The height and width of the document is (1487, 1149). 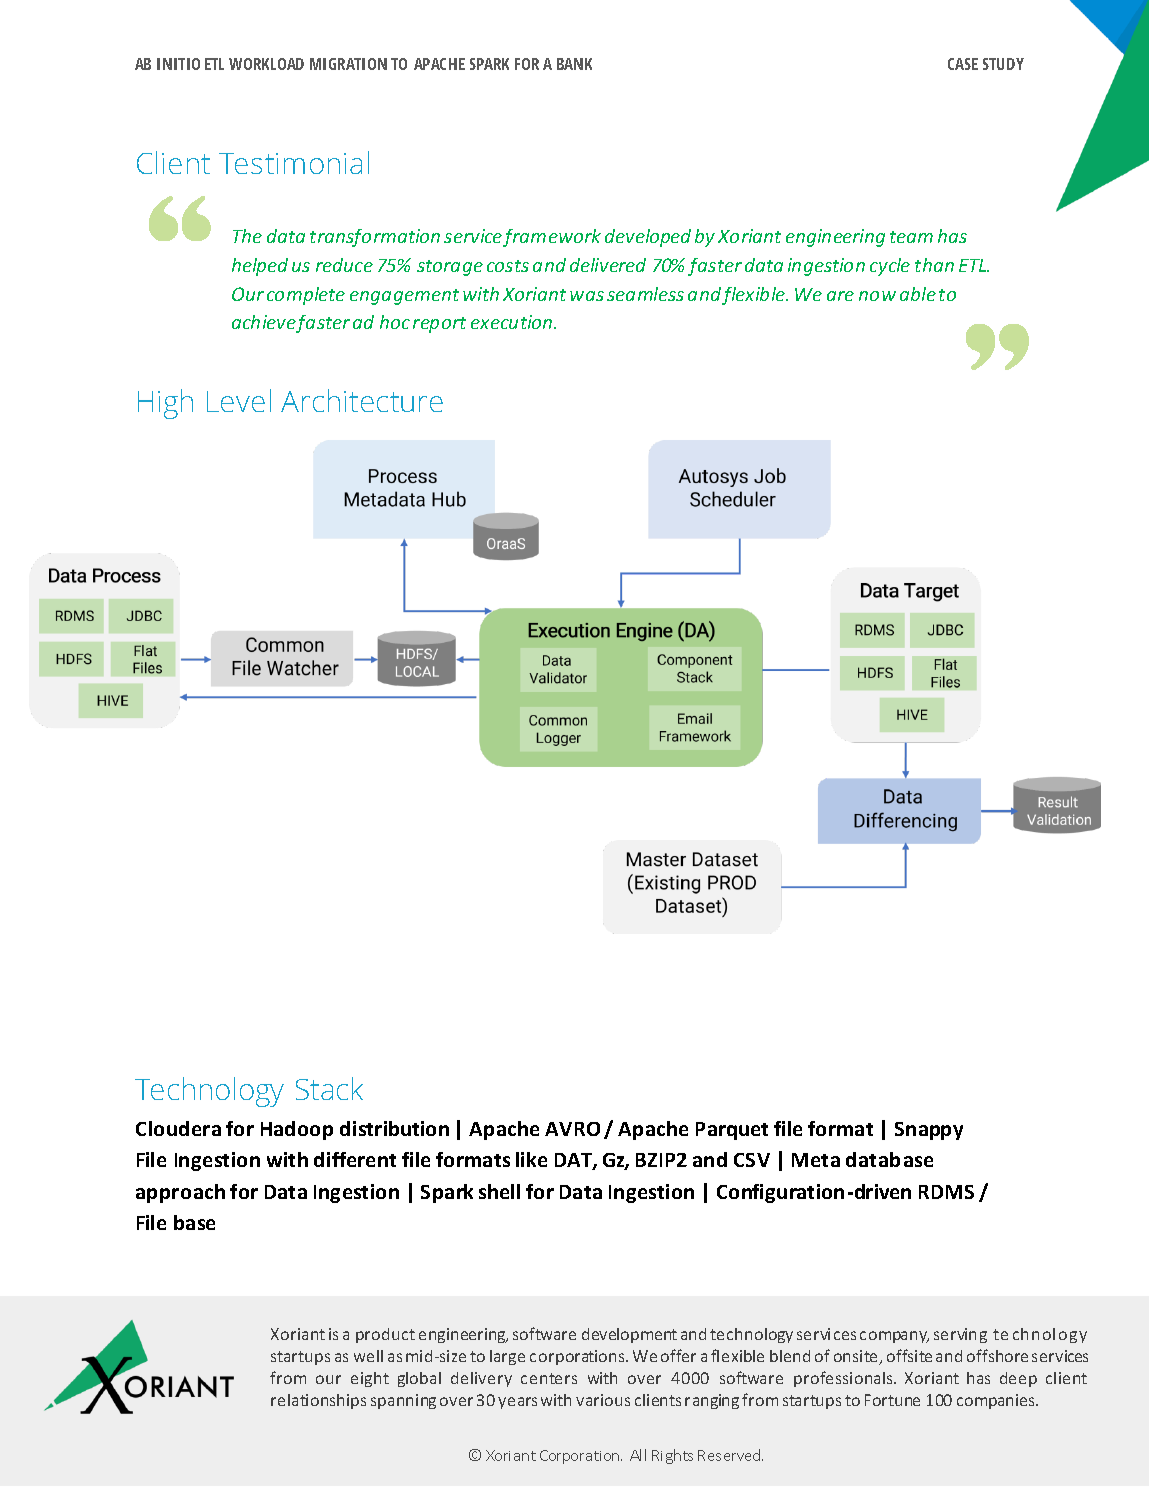 I want to click on Stack, so click(x=329, y=1088).
